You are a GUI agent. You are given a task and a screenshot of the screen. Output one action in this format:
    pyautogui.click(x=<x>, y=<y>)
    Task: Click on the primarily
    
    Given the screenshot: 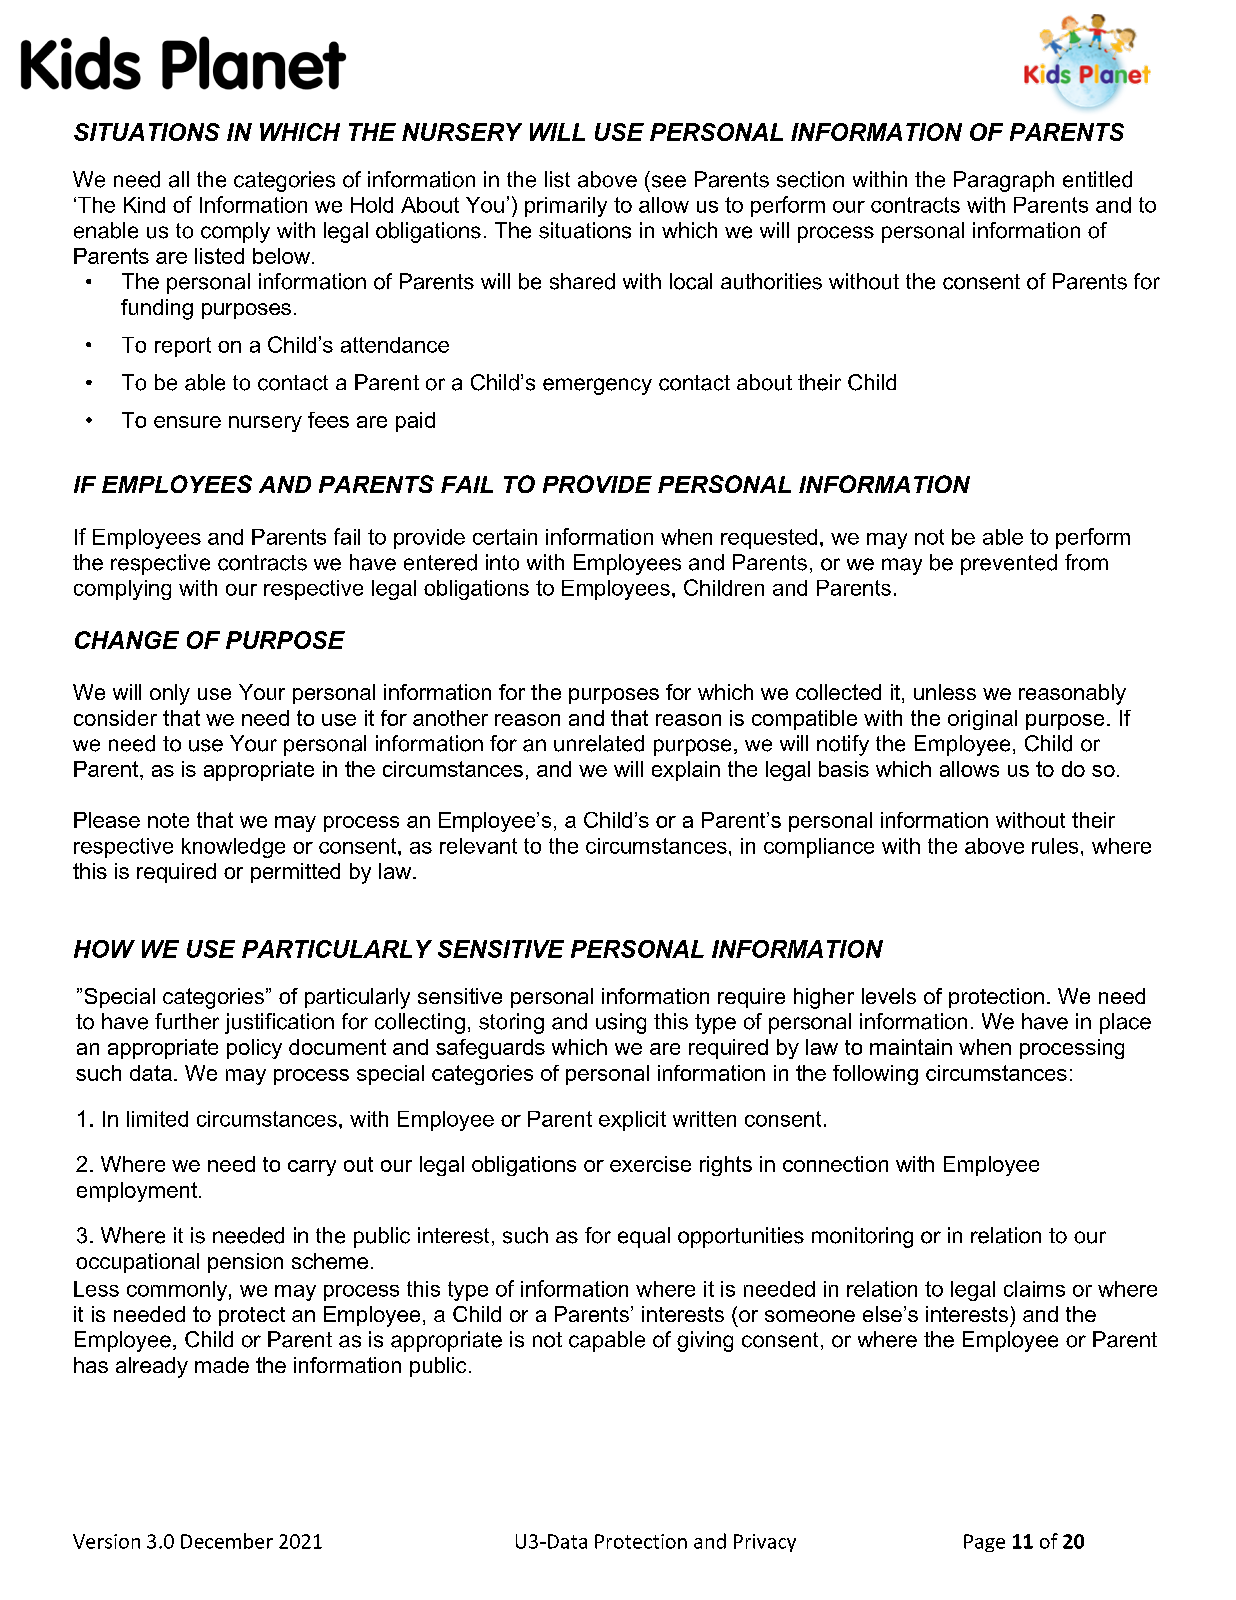 What is the action you would take?
    pyautogui.click(x=566, y=207)
